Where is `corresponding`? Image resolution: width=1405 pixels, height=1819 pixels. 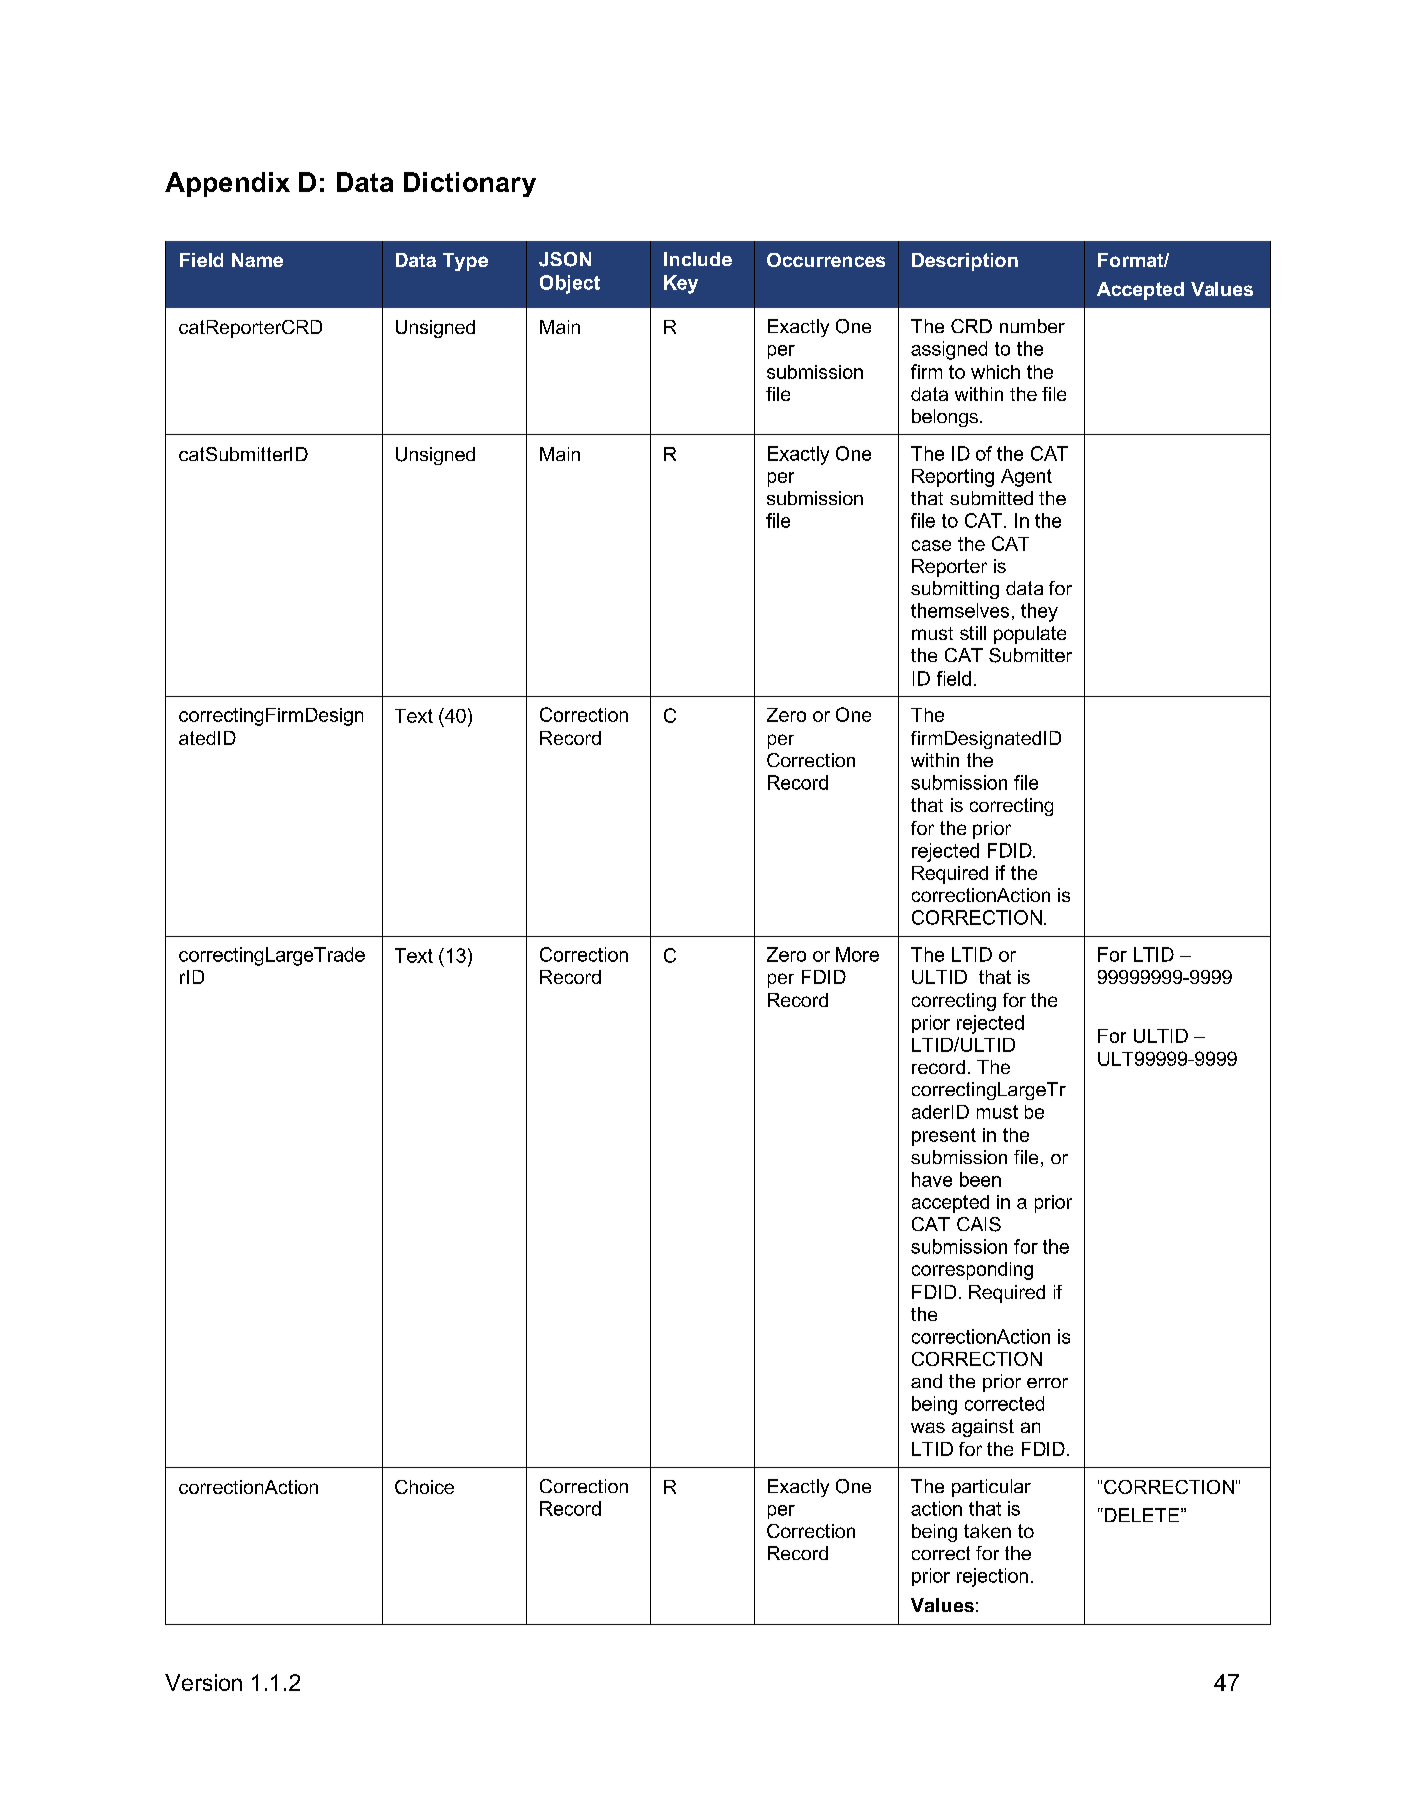 corresponding is located at coordinates (972, 1271).
